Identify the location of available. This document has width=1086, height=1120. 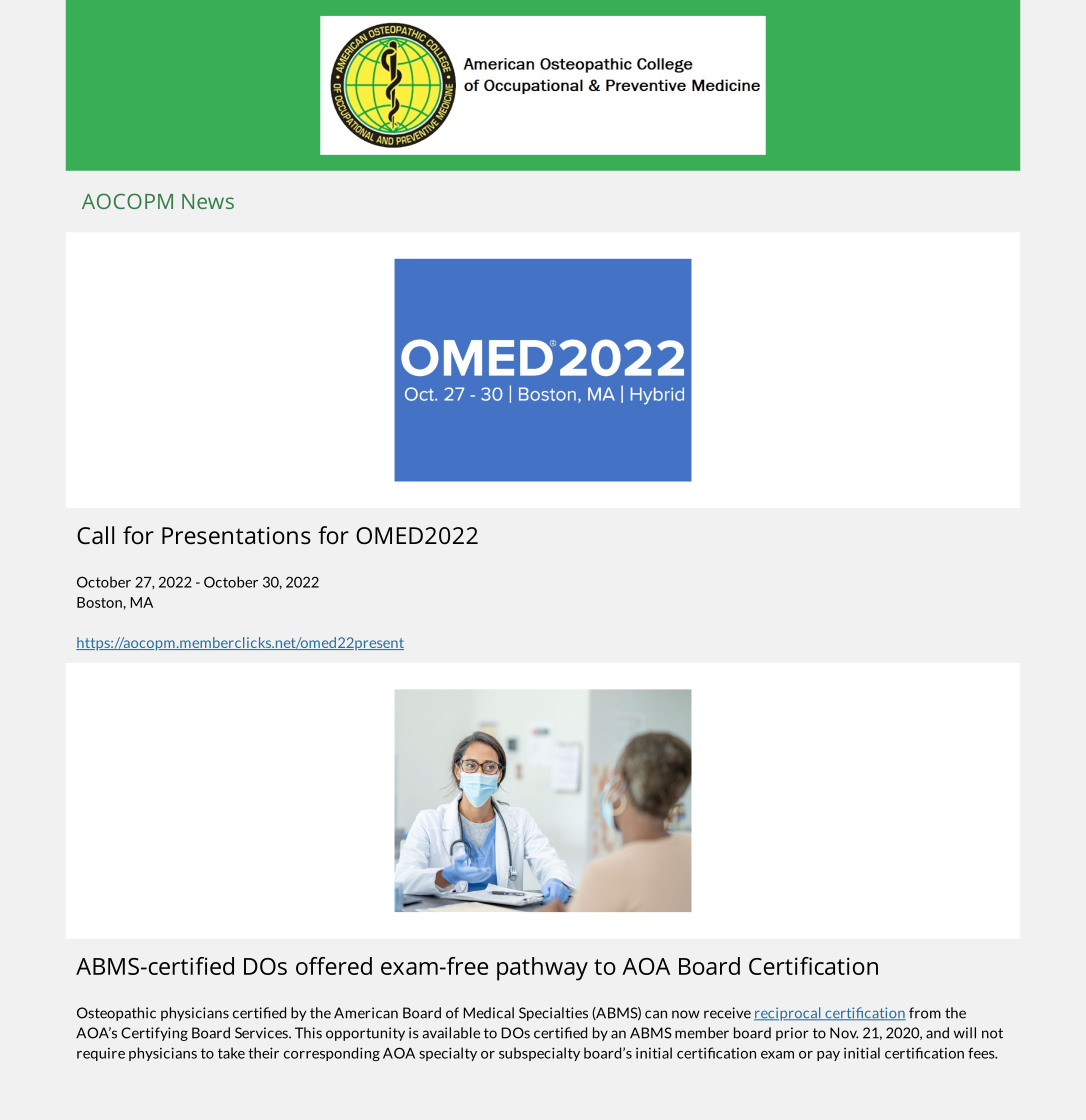
(451, 1033).
